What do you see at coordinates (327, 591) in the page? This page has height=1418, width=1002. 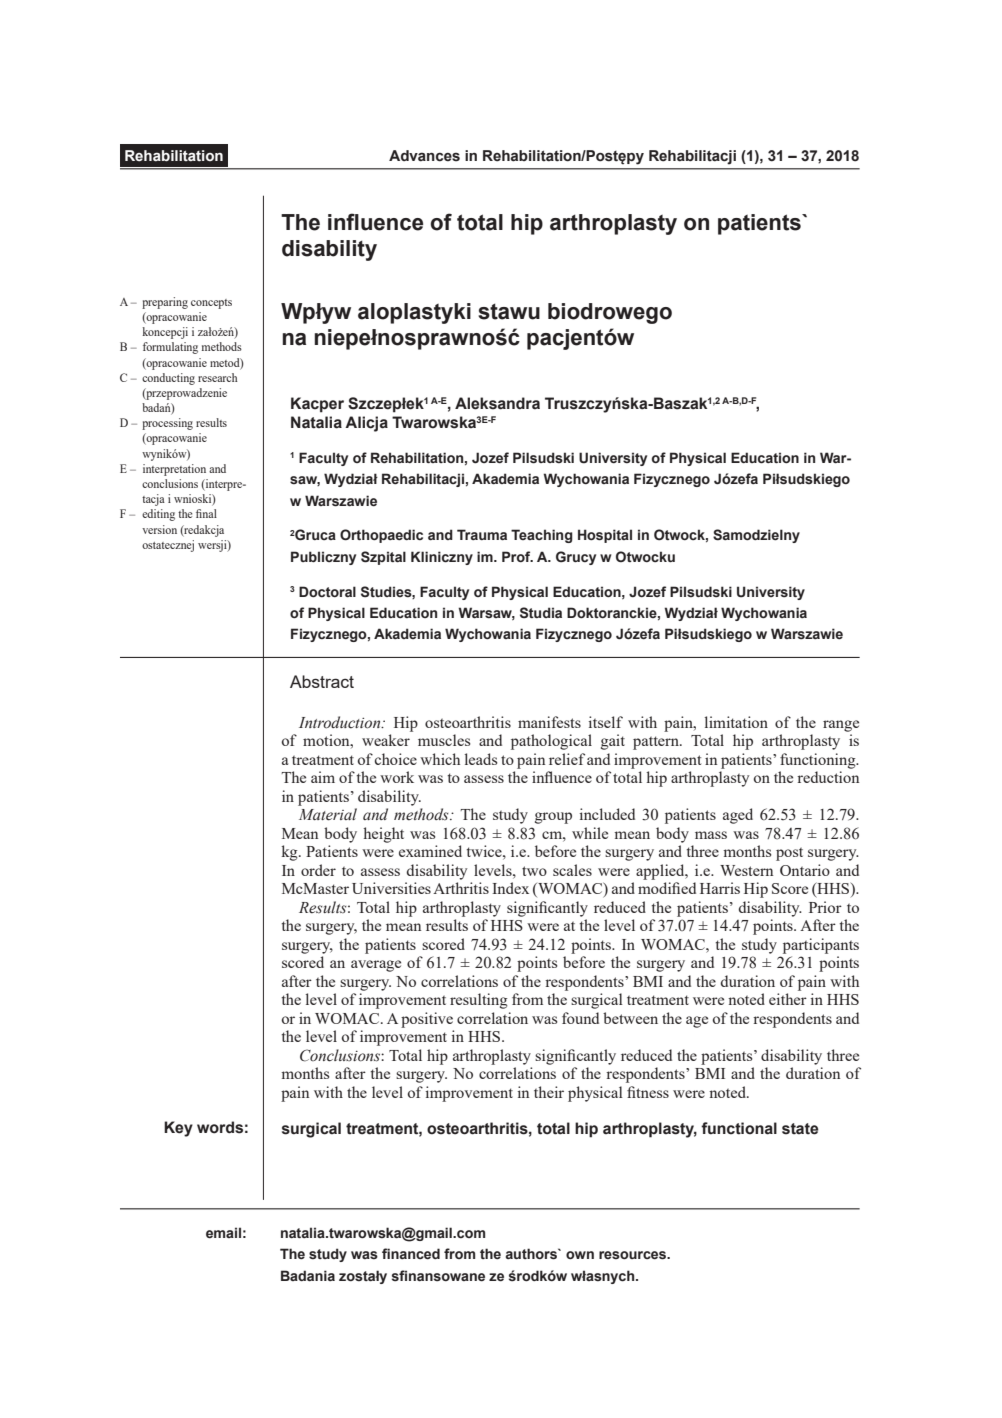 I see `Doctoral` at bounding box center [327, 591].
